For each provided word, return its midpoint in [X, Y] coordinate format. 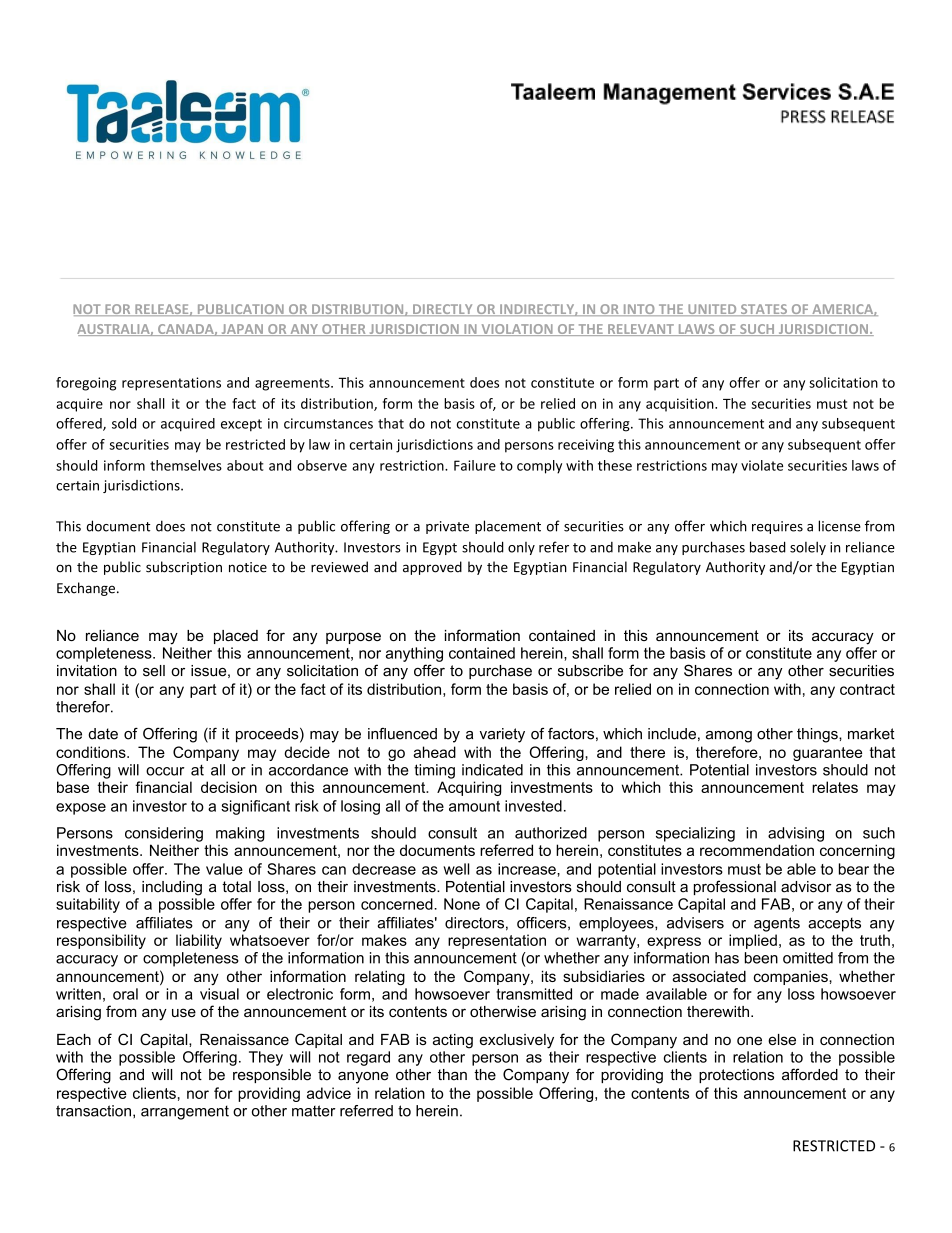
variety [502, 735]
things [818, 735]
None [462, 904]
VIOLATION [517, 330]
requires [777, 527]
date [103, 734]
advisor [806, 887]
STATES [764, 310]
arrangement [185, 1112]
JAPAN [242, 330]
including [172, 888]
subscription [184, 568]
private [447, 527]
